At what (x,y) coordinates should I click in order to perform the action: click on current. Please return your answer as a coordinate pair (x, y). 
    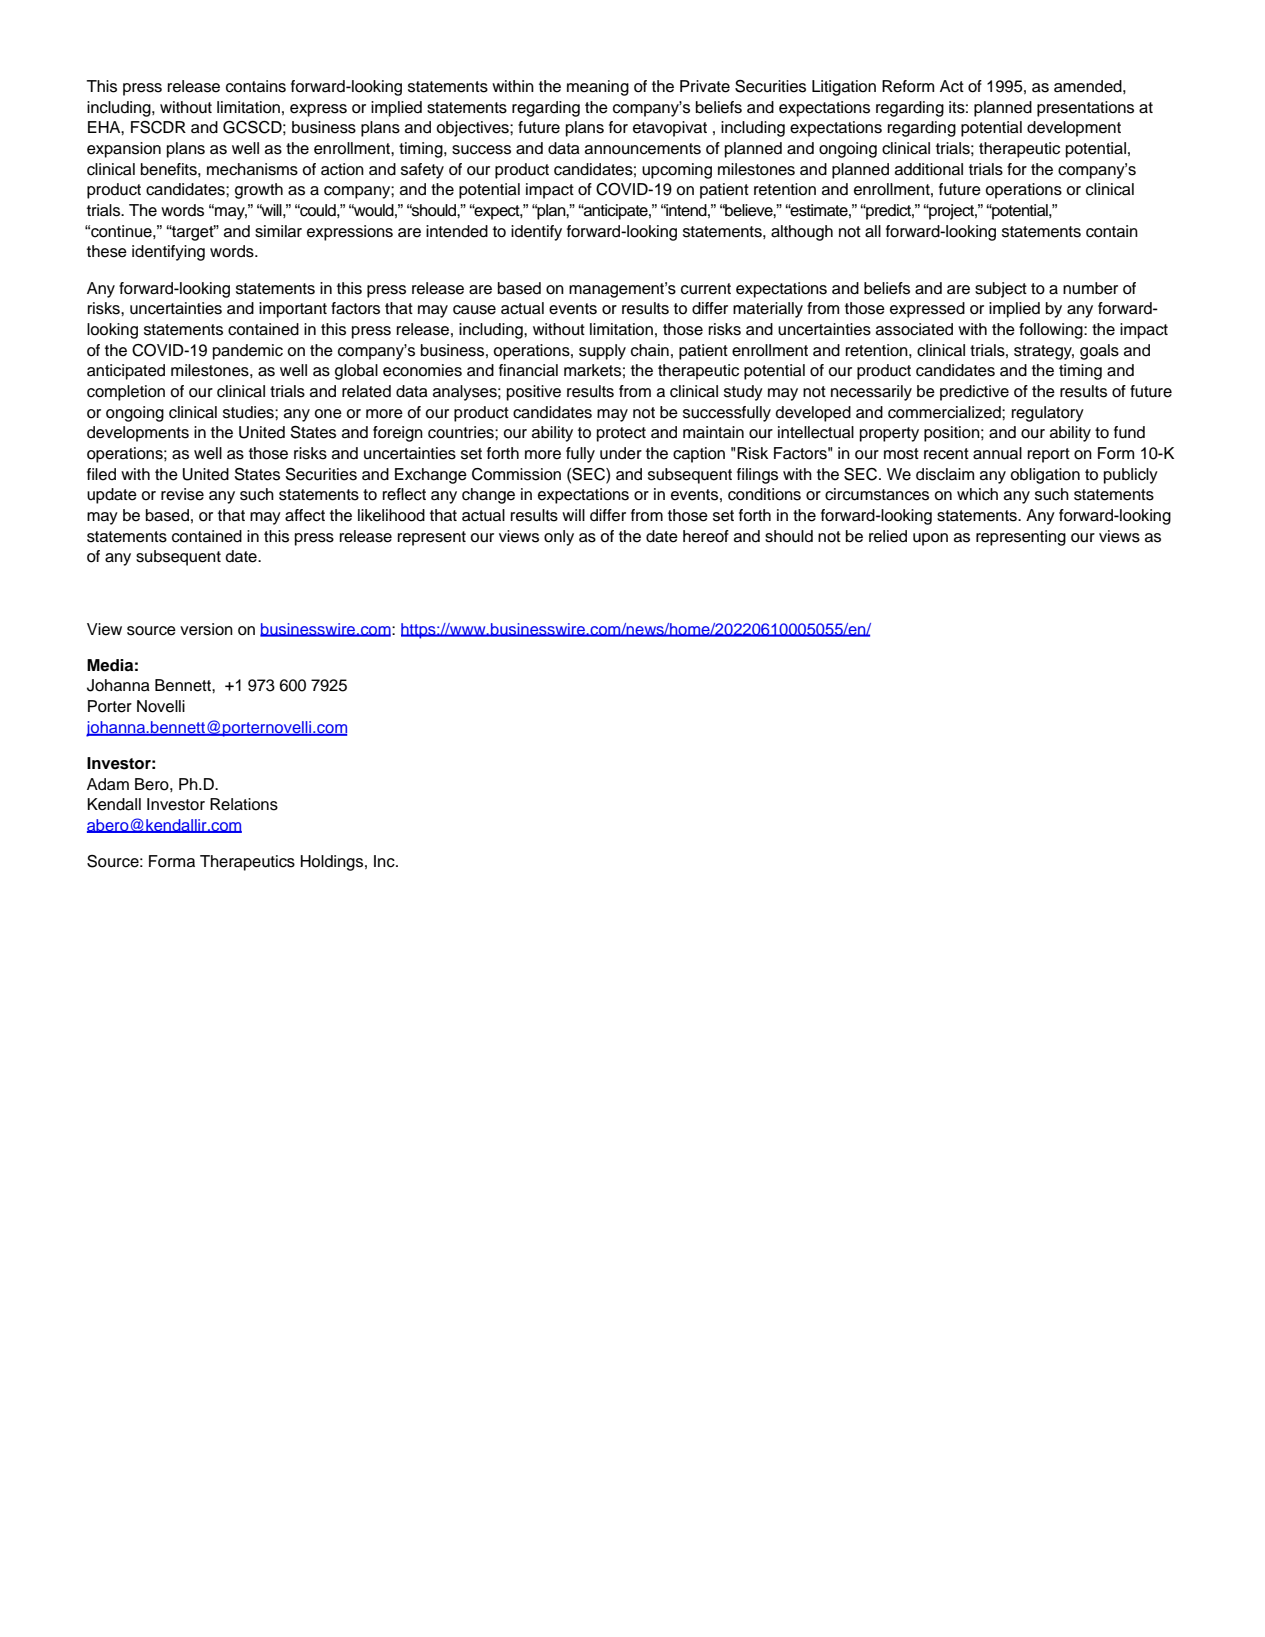
    Looking at the image, I should click on (706, 289).
